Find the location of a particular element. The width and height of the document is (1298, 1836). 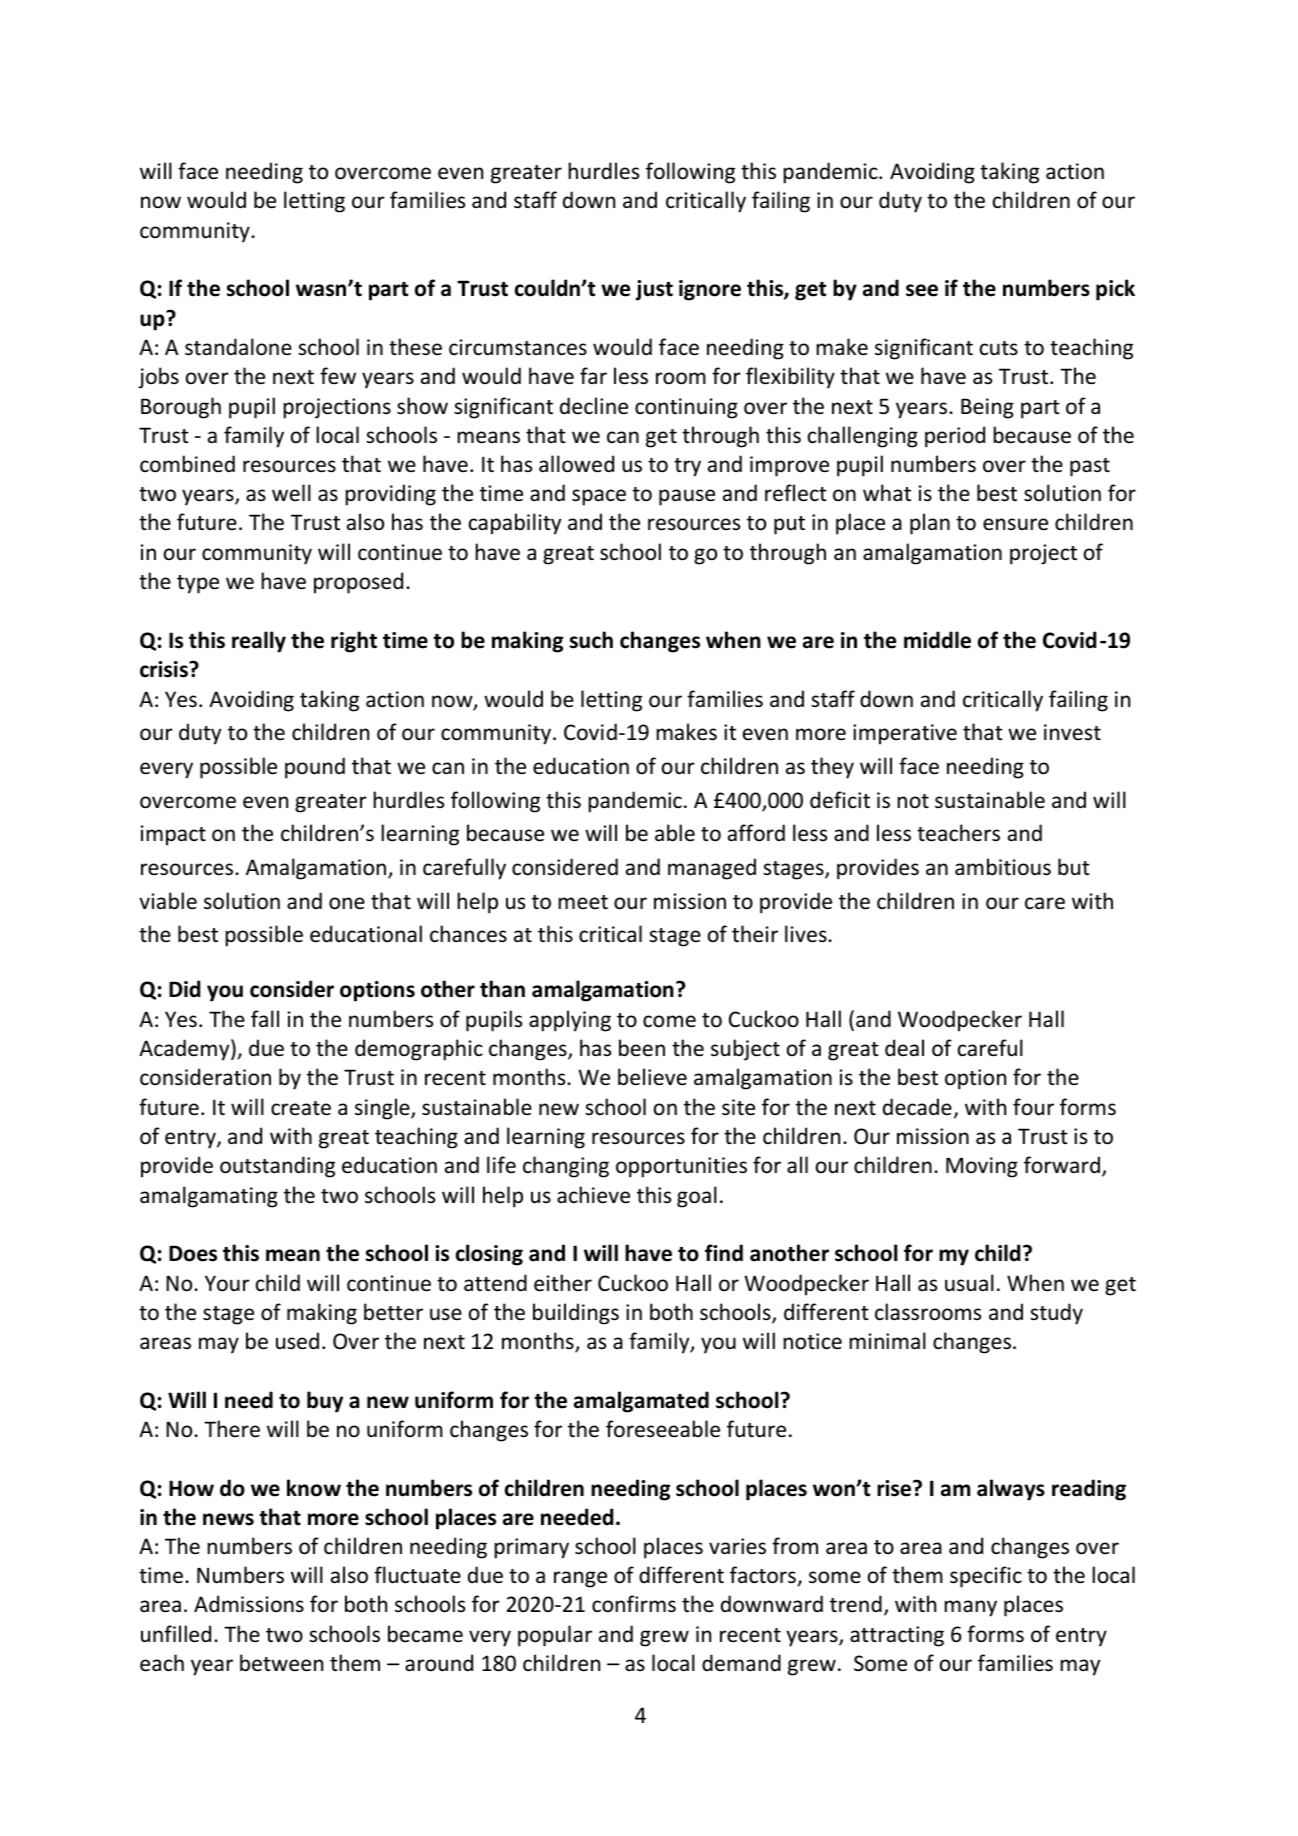

impact is located at coordinates (173, 835).
